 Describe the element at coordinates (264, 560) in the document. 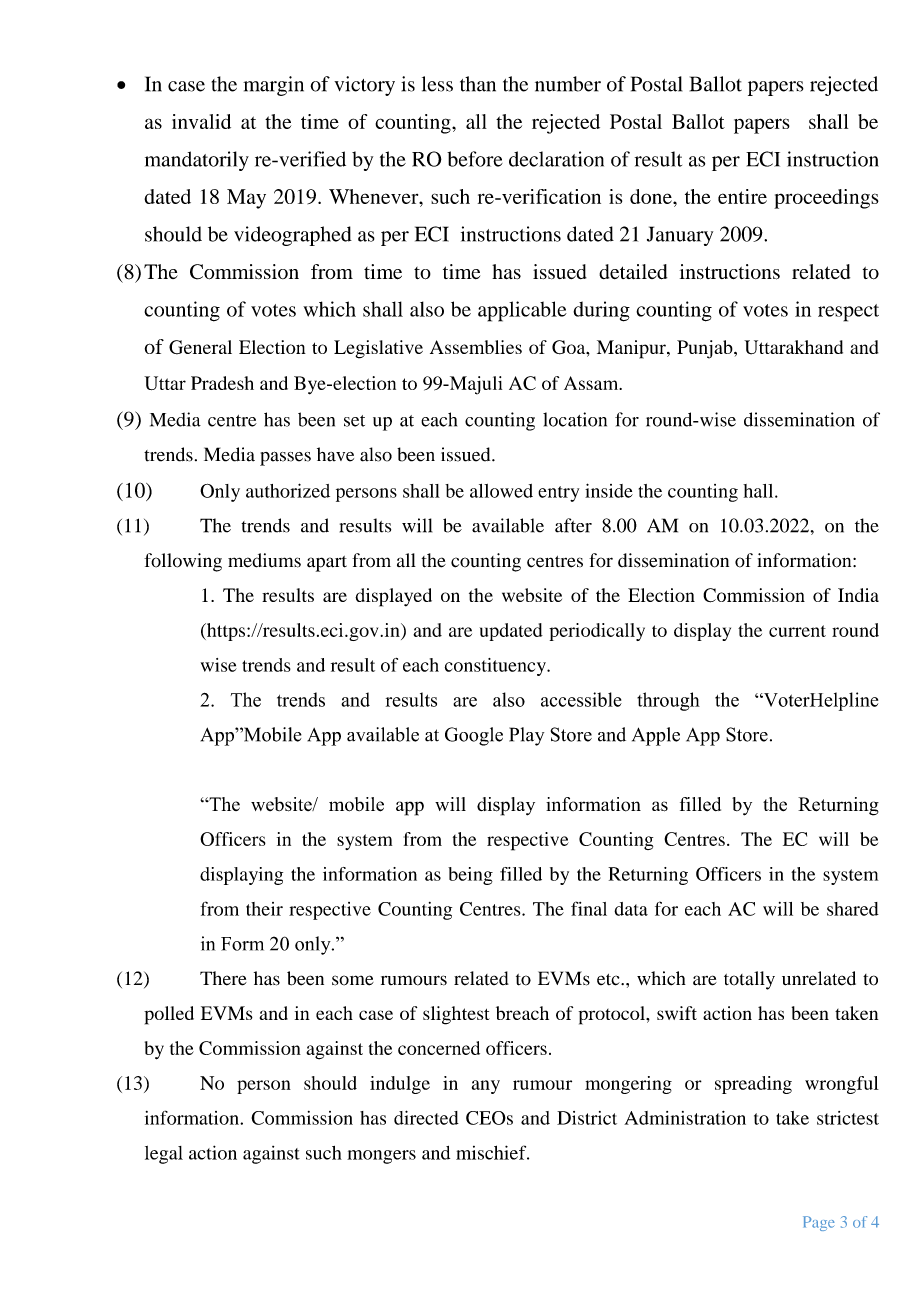

I see `mediums` at that location.
